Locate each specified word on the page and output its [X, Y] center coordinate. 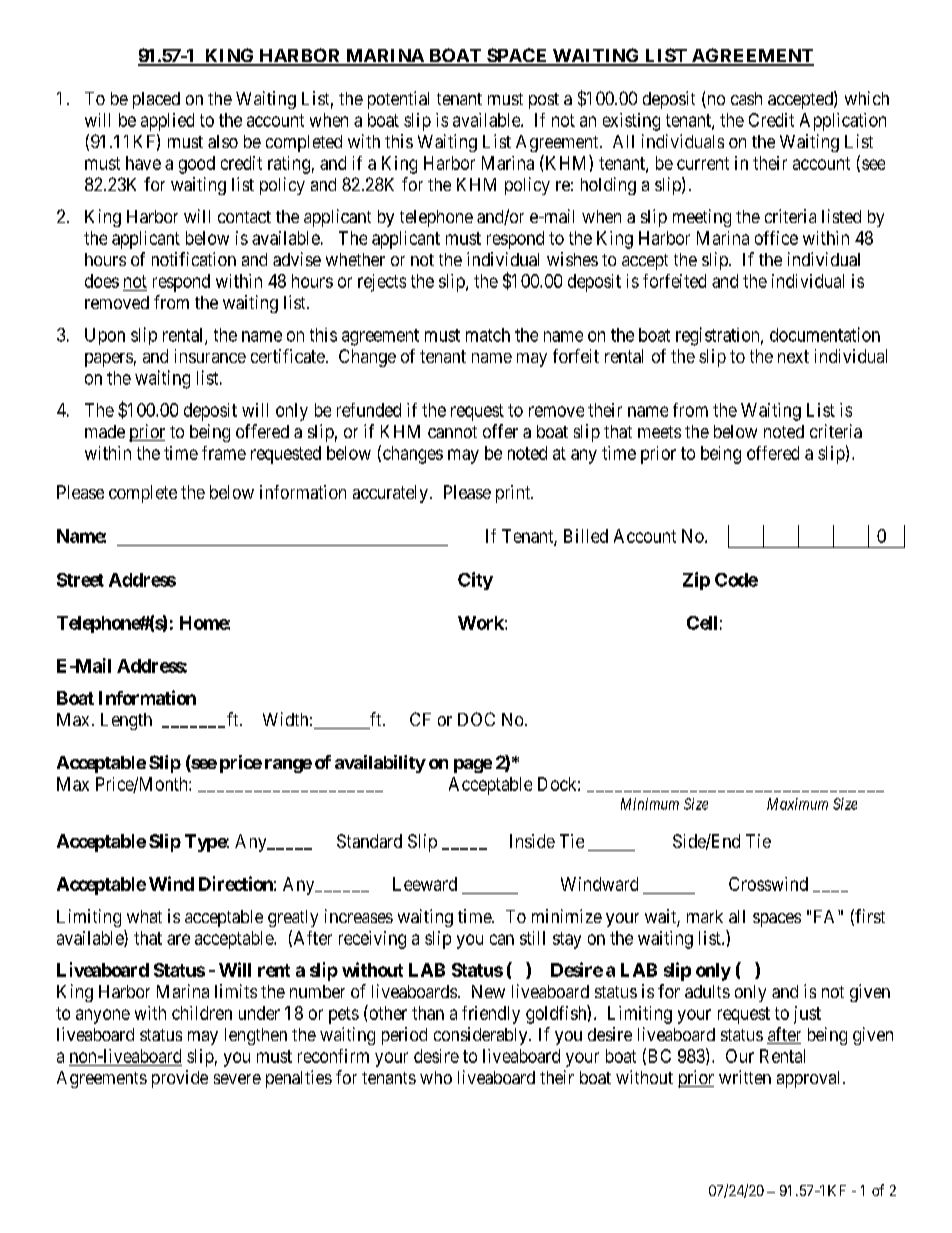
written [745, 1077]
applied [167, 122]
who [436, 1077]
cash [746, 98]
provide [180, 1079]
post [544, 101]
